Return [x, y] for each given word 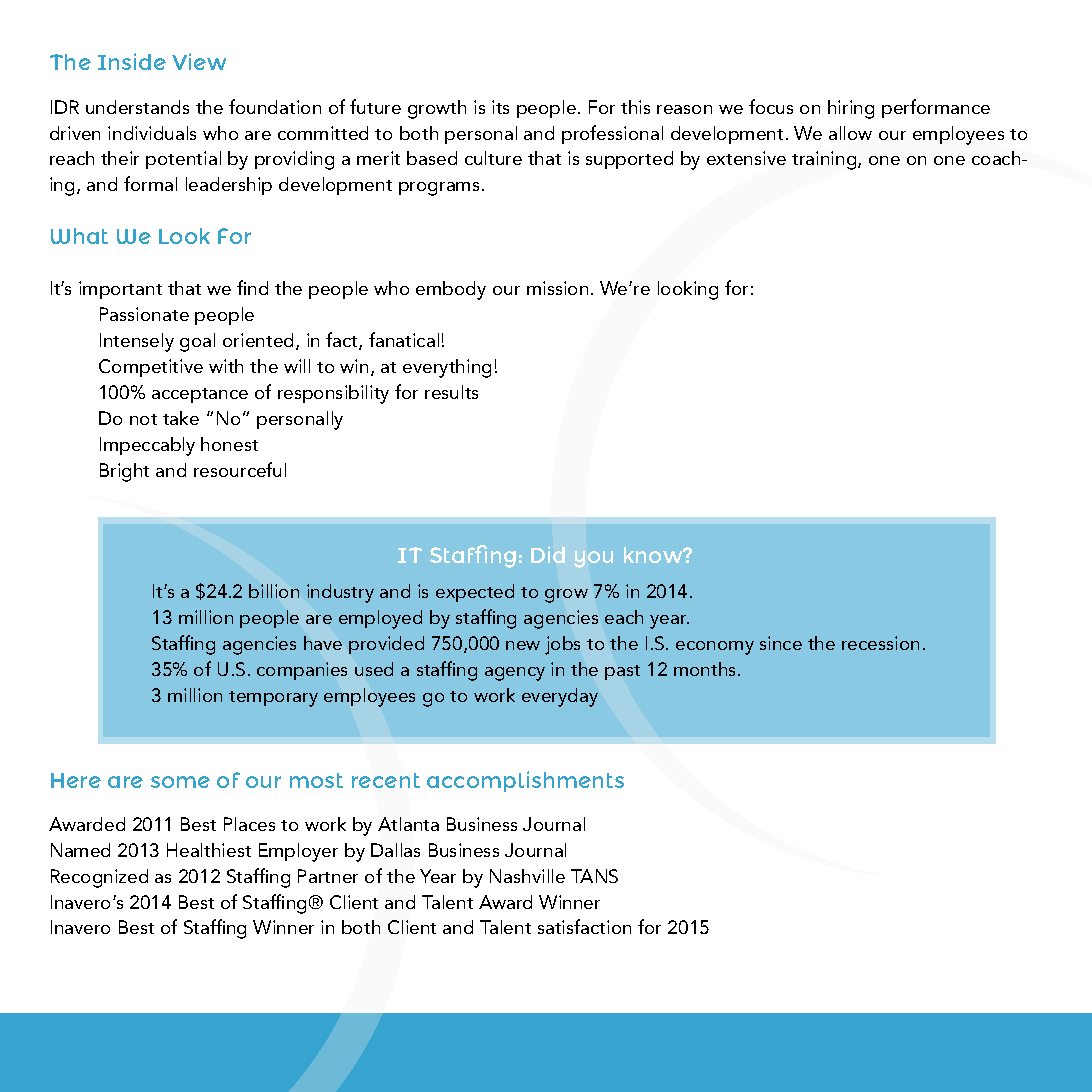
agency [515, 674]
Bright [124, 472]
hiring [851, 109]
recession [880, 643]
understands [137, 107]
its [500, 107]
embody [451, 290]
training [825, 160]
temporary [273, 699]
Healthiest [209, 850]
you [593, 559]
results [451, 392]
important [120, 290]
